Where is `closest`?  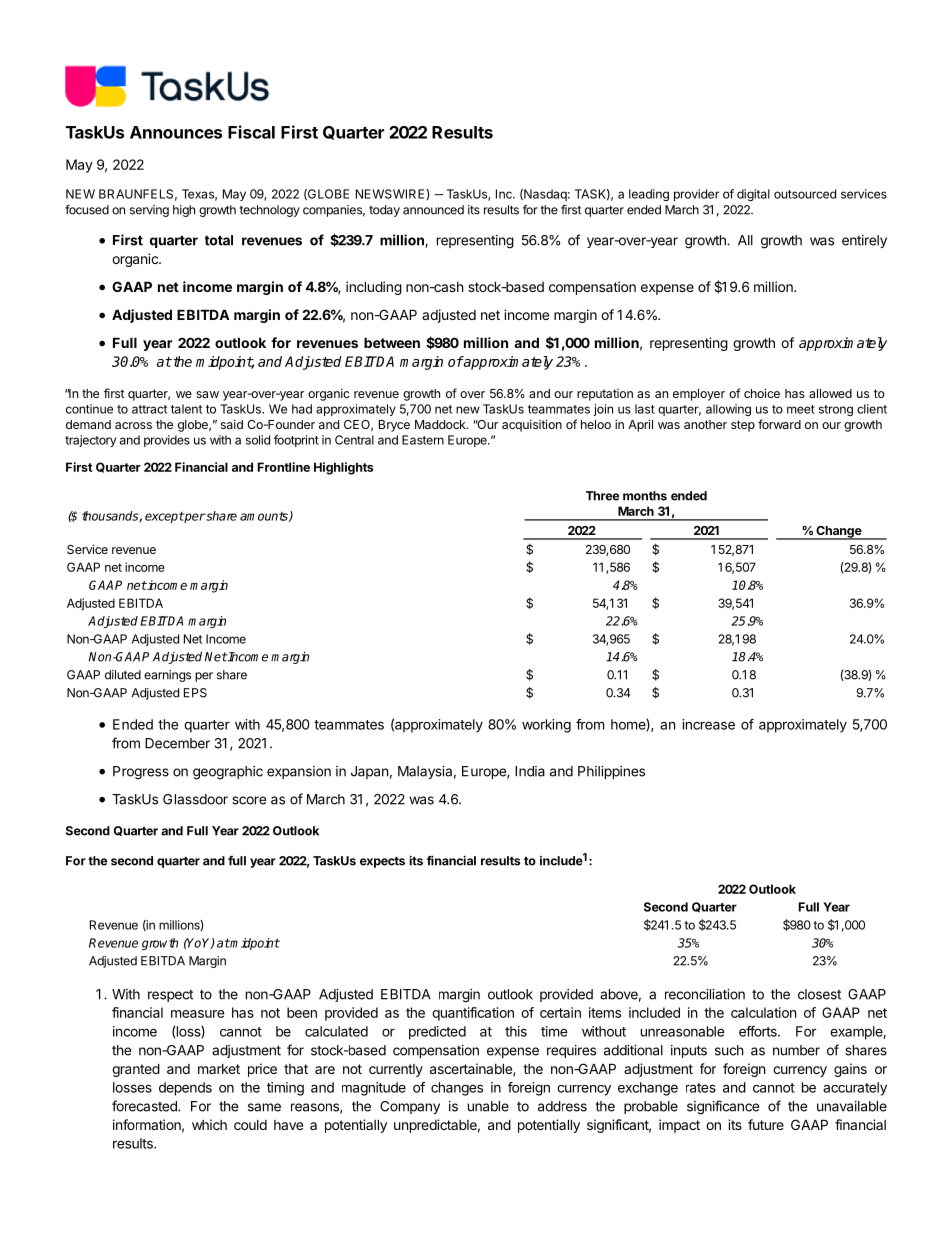
closest is located at coordinates (819, 994).
